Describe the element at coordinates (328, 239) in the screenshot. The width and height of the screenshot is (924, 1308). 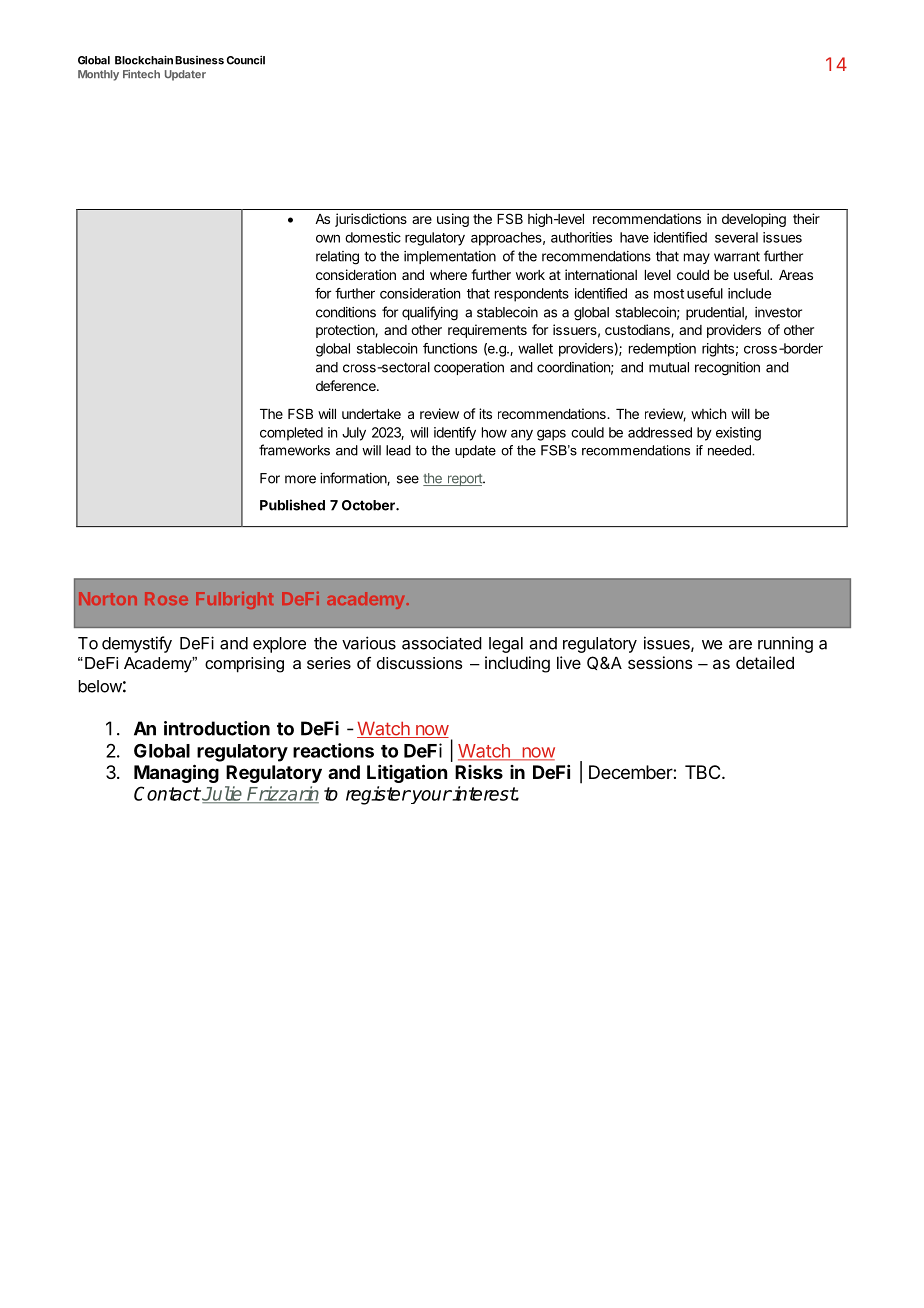
I see `own` at that location.
